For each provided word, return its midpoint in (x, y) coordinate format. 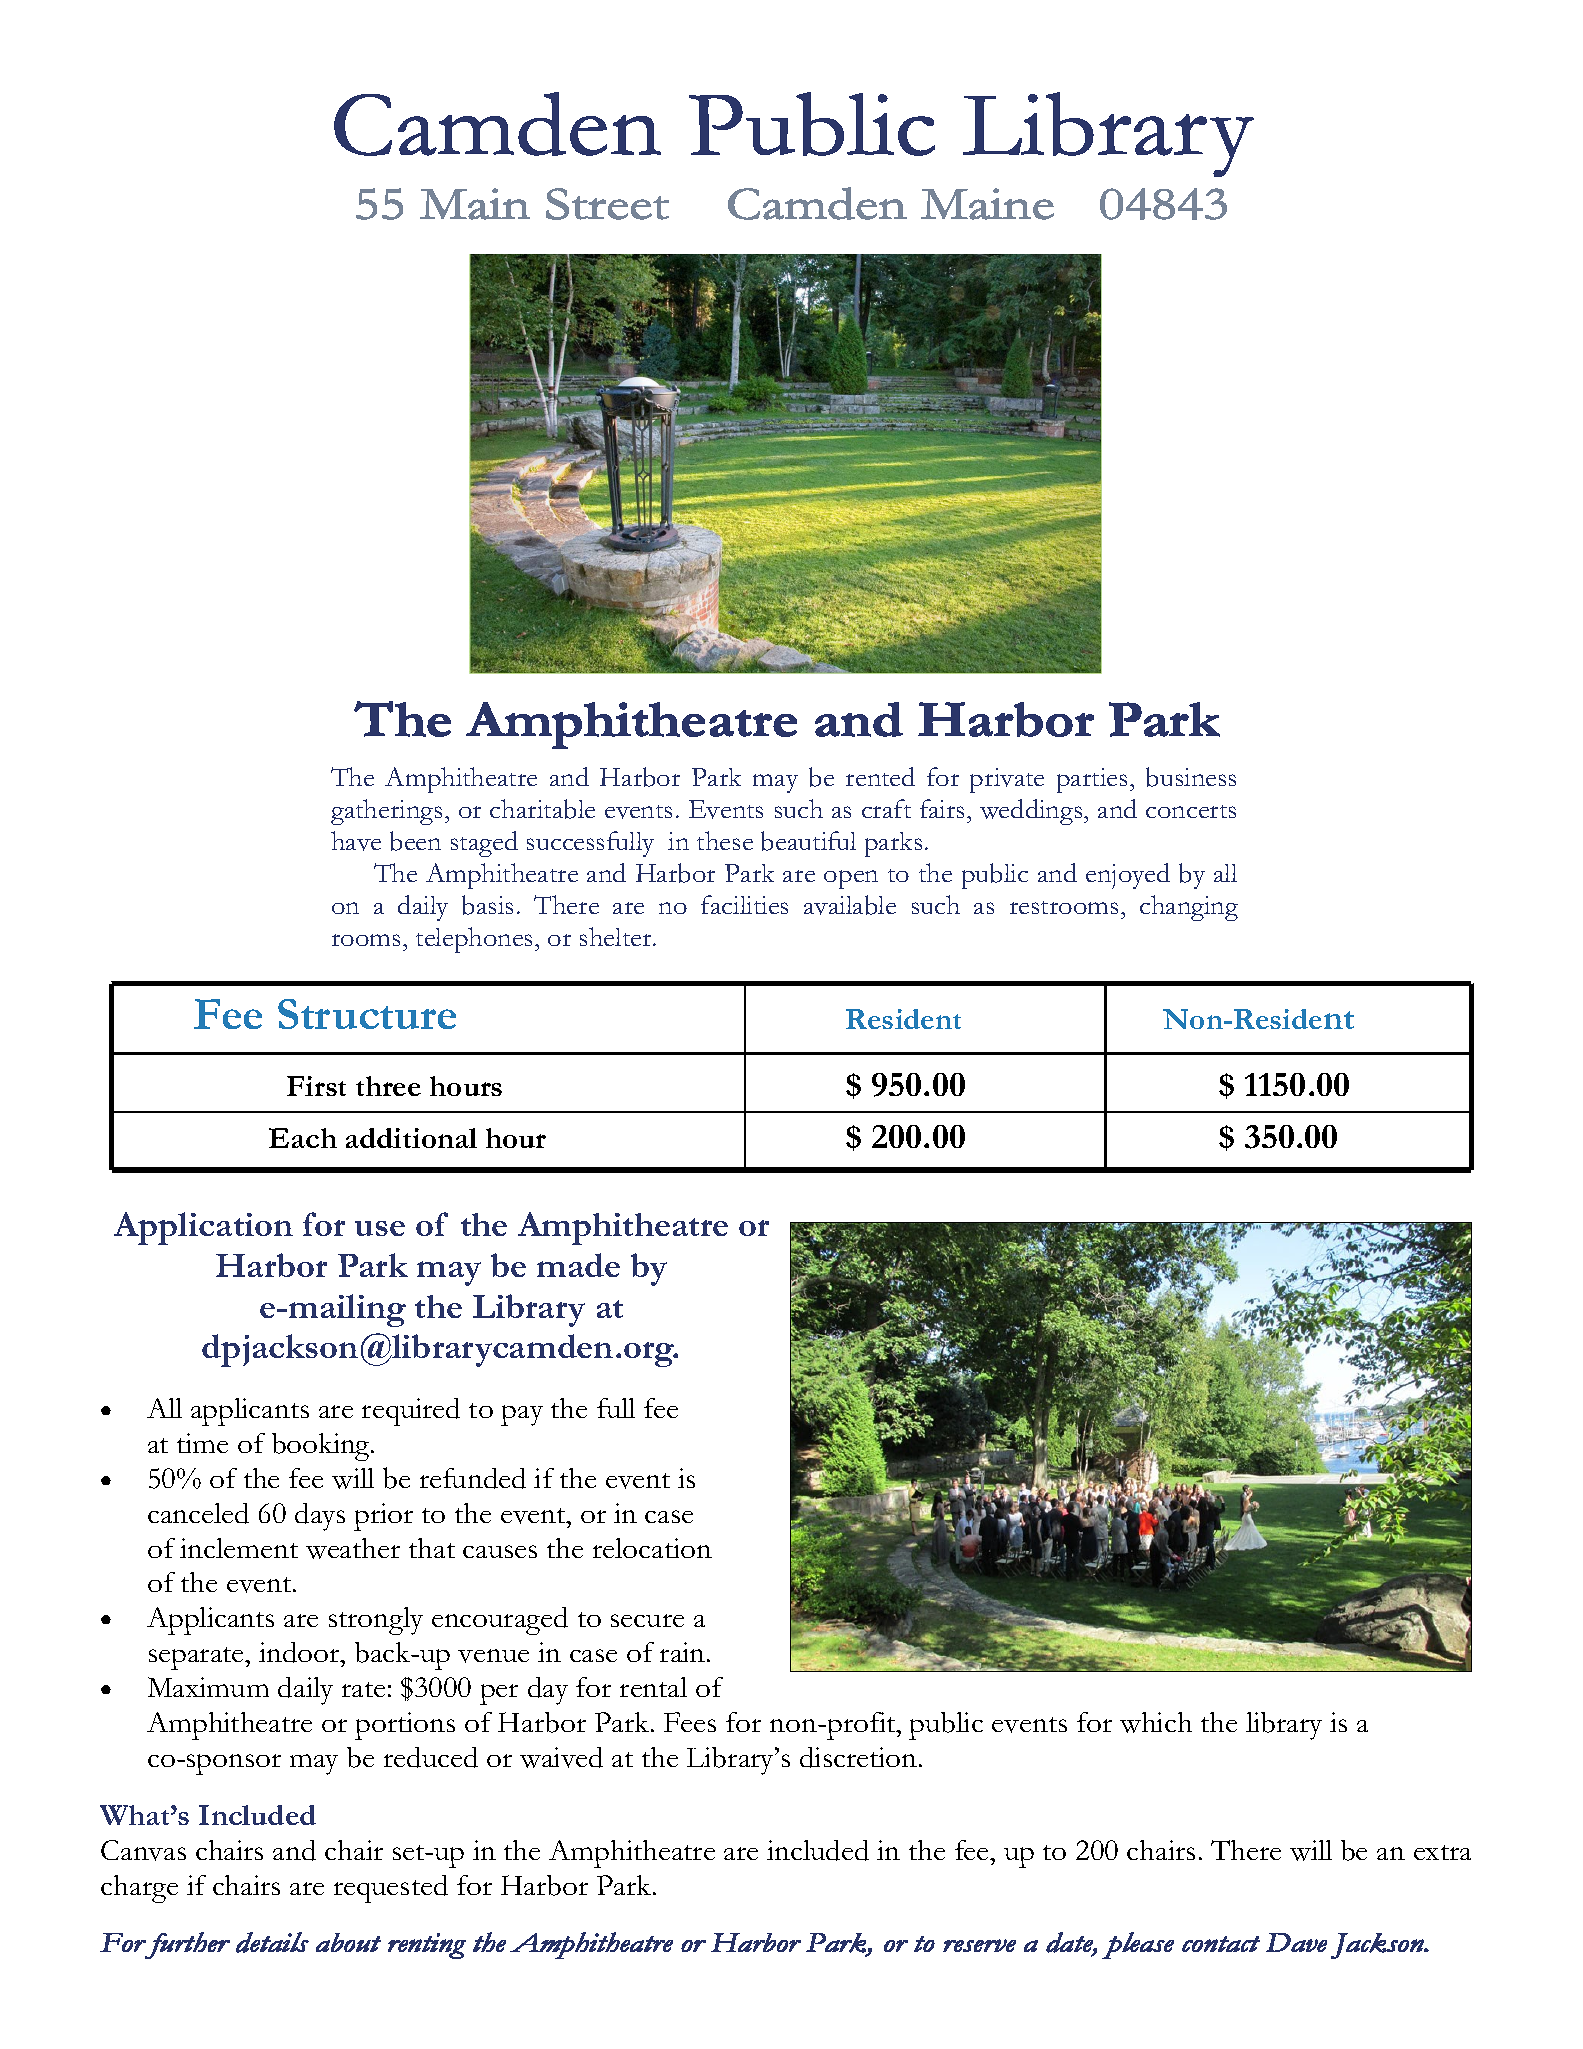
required (411, 1412)
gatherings (386, 812)
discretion (858, 1757)
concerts (1191, 811)
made (578, 1265)
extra (1442, 1852)
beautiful (808, 841)
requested (391, 1889)
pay (522, 1415)
